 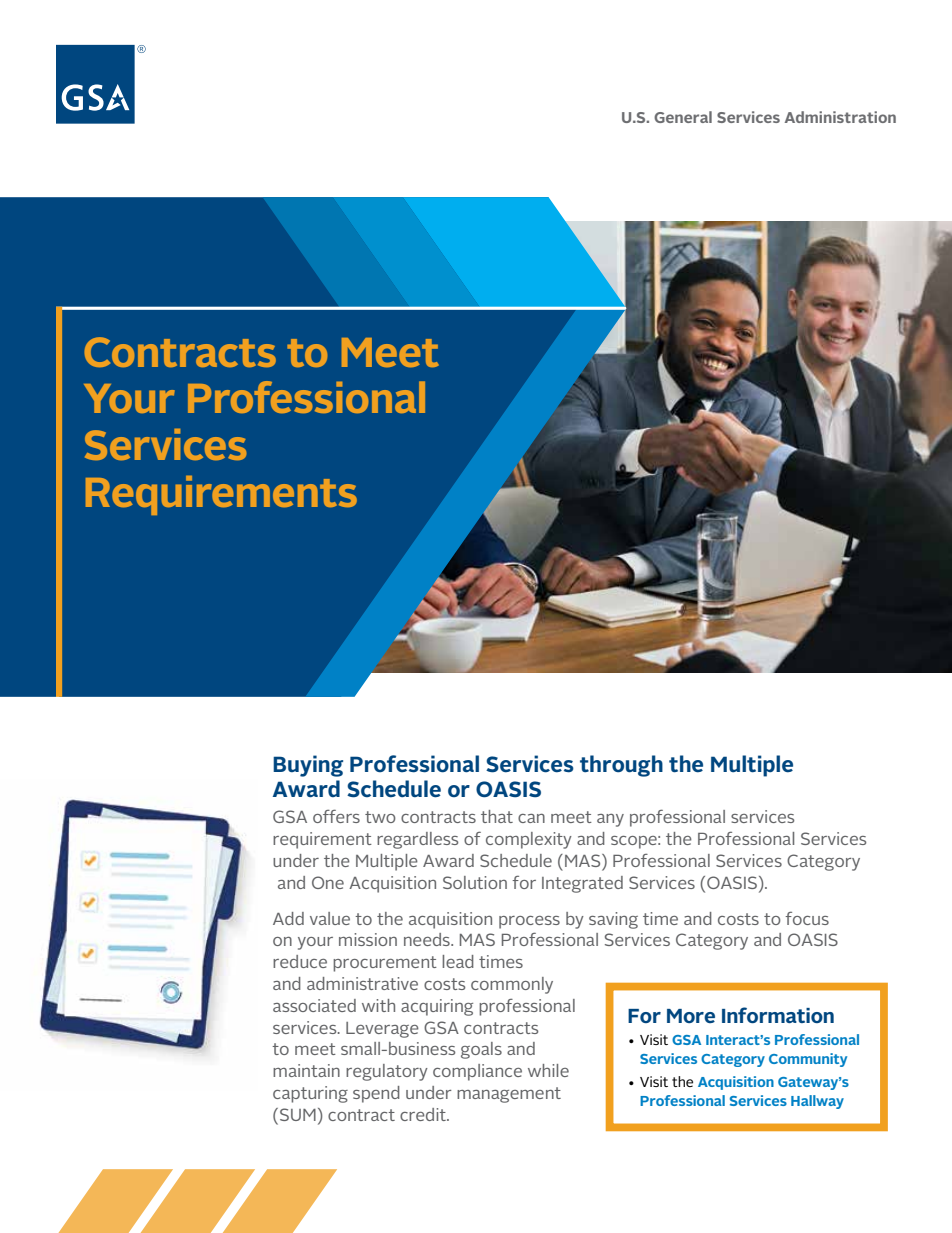 I want to click on spend, so click(x=376, y=1094).
